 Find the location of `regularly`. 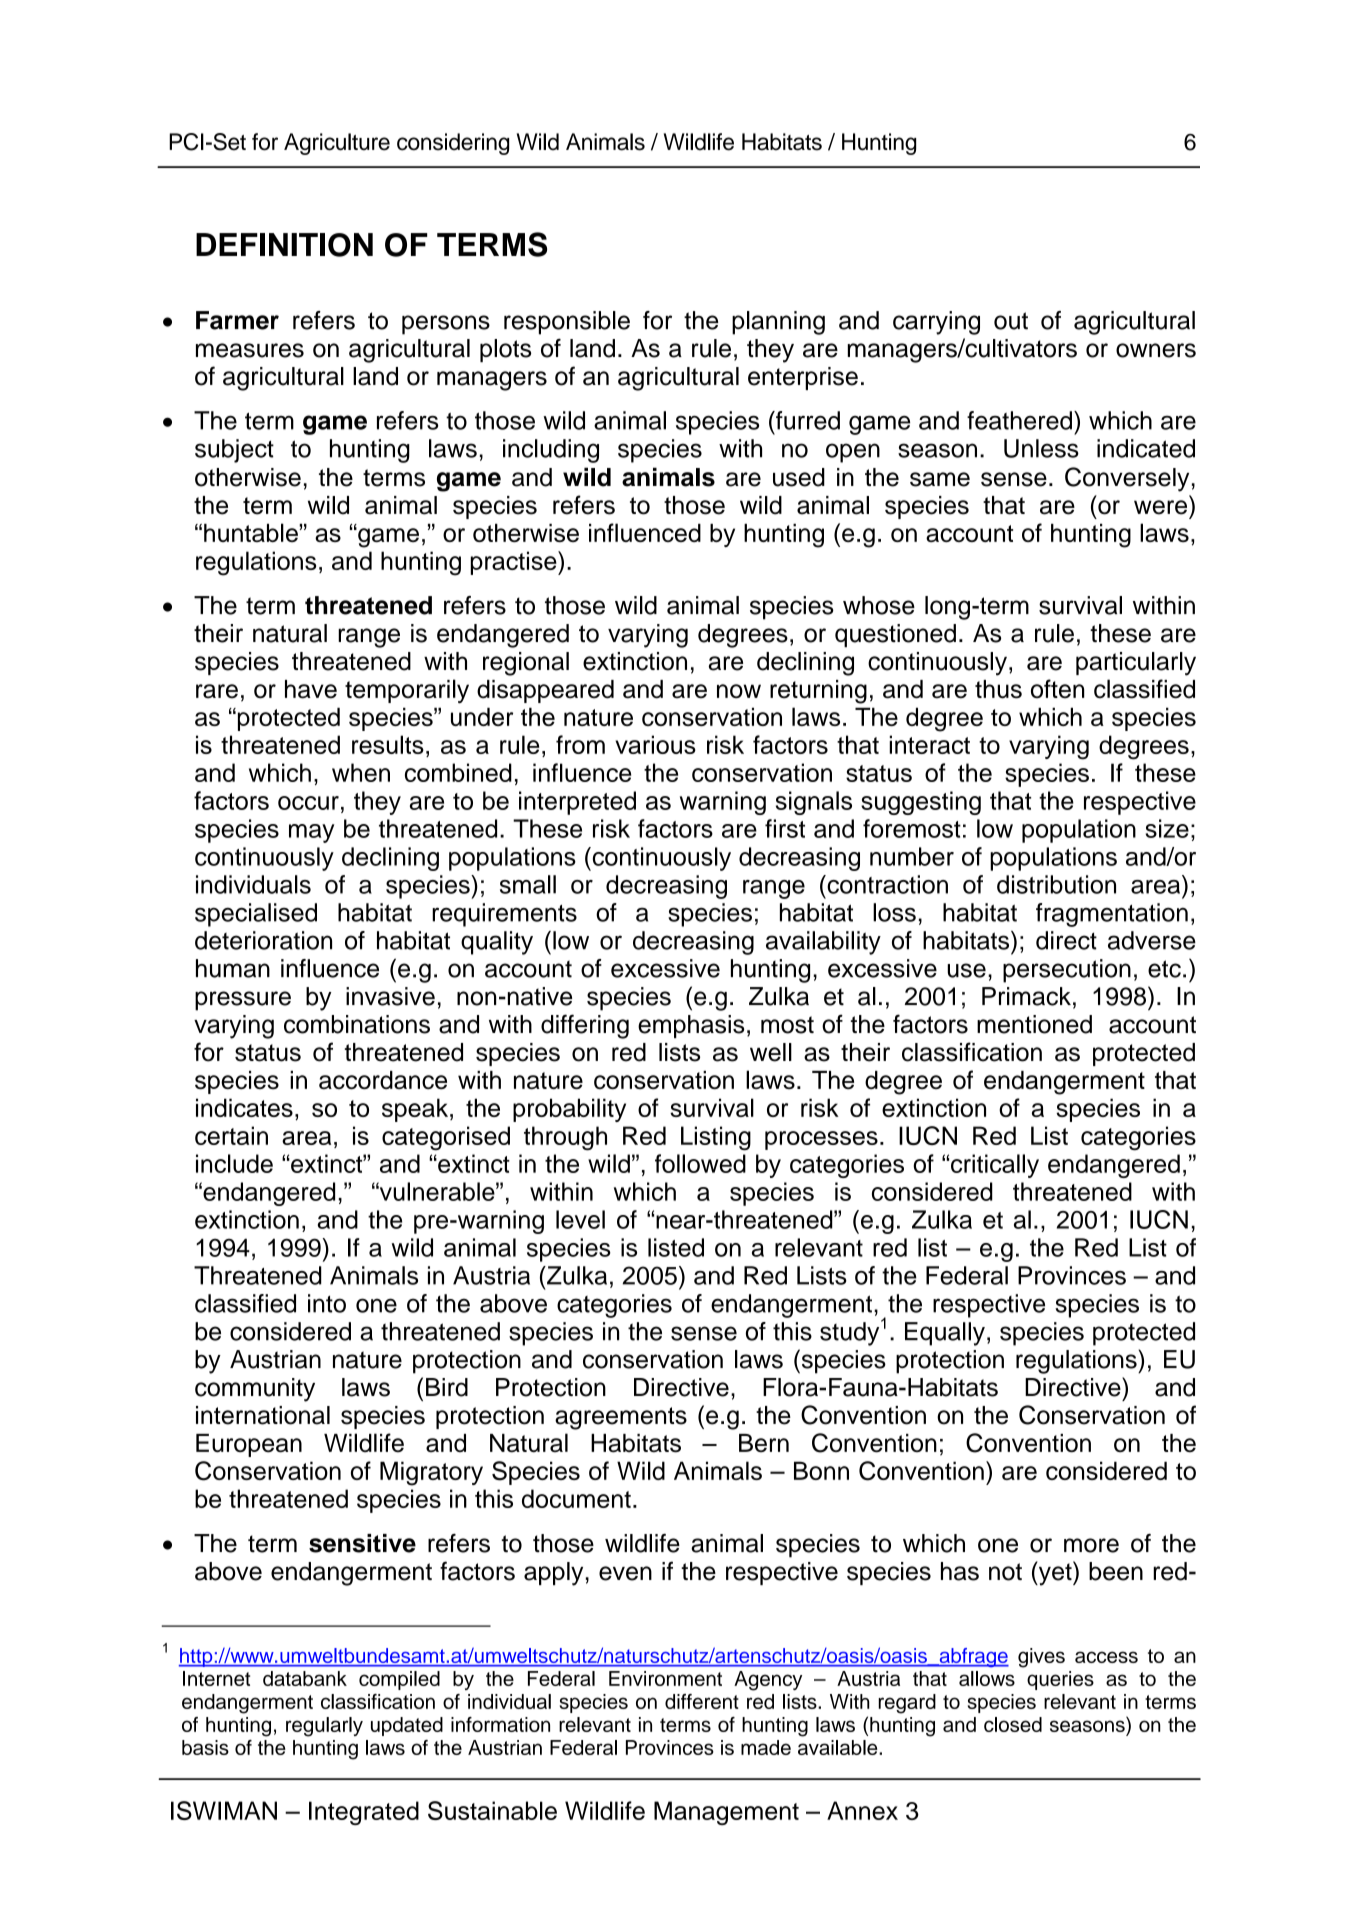

regularly is located at coordinates (324, 1727).
